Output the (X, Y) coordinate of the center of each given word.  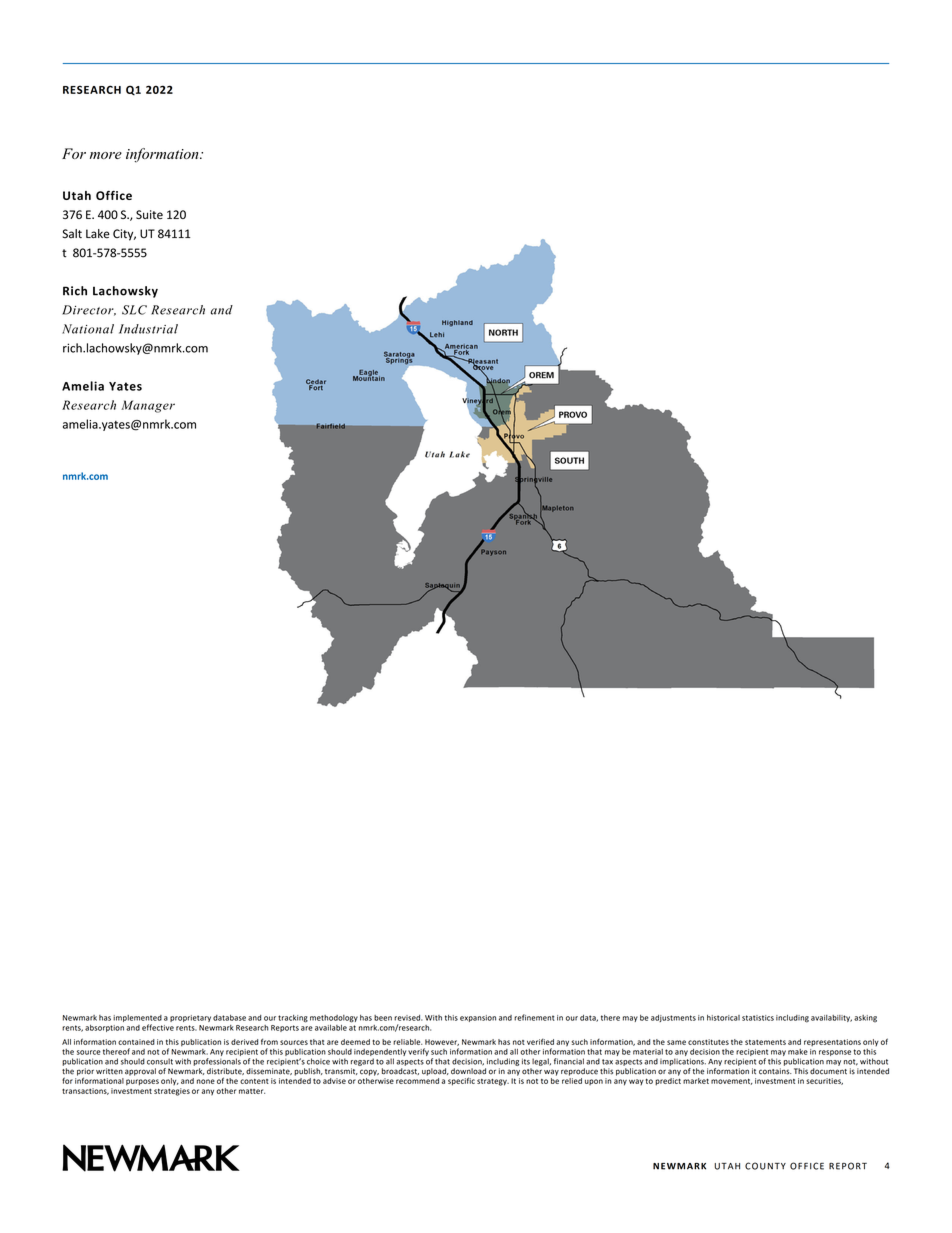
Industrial (148, 329)
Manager (148, 406)
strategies (172, 1092)
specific (461, 1081)
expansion (478, 1018)
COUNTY (765, 1166)
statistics (758, 1018)
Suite (149, 214)
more (106, 155)
